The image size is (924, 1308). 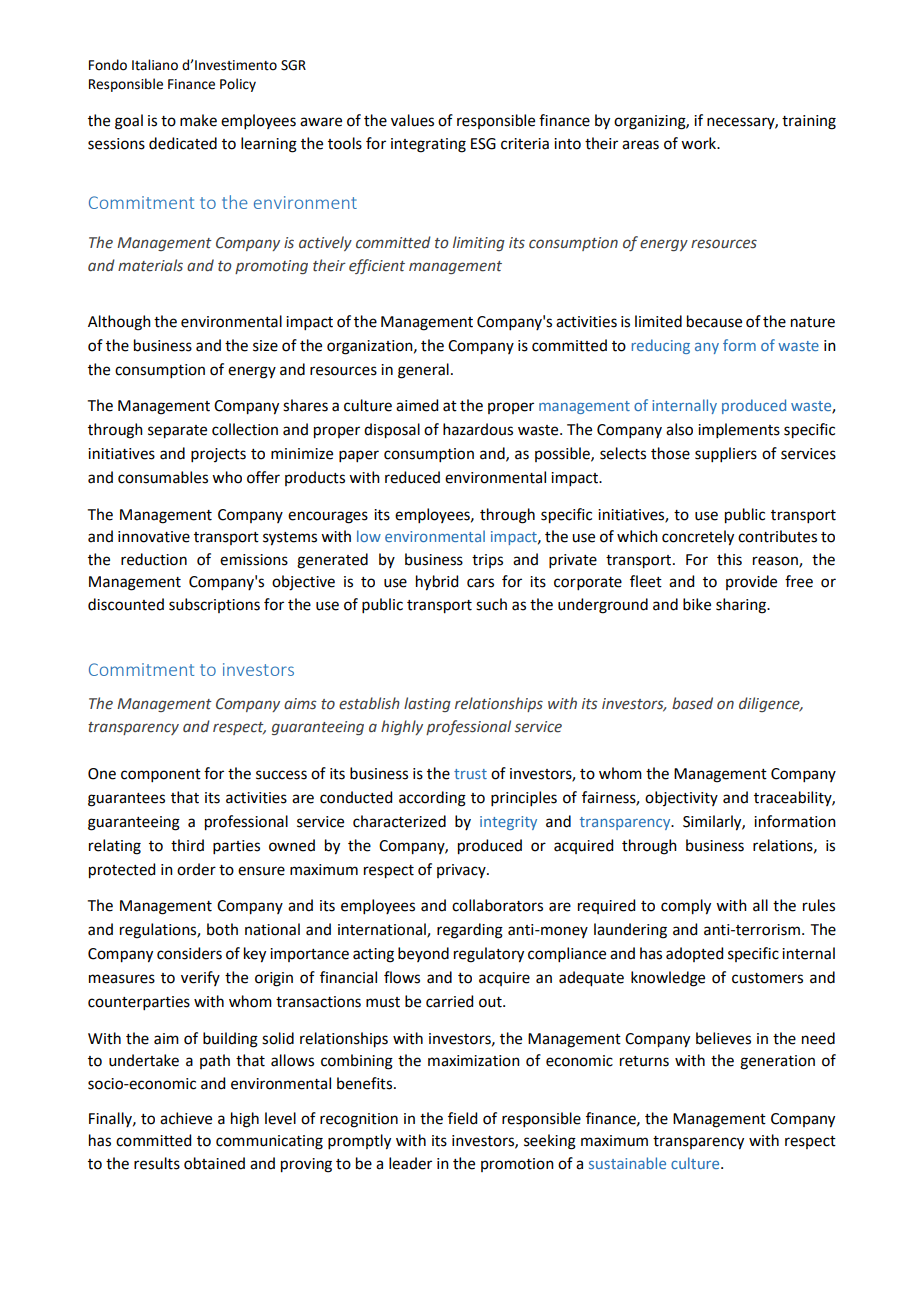 I want to click on work, so click(x=700, y=143).
